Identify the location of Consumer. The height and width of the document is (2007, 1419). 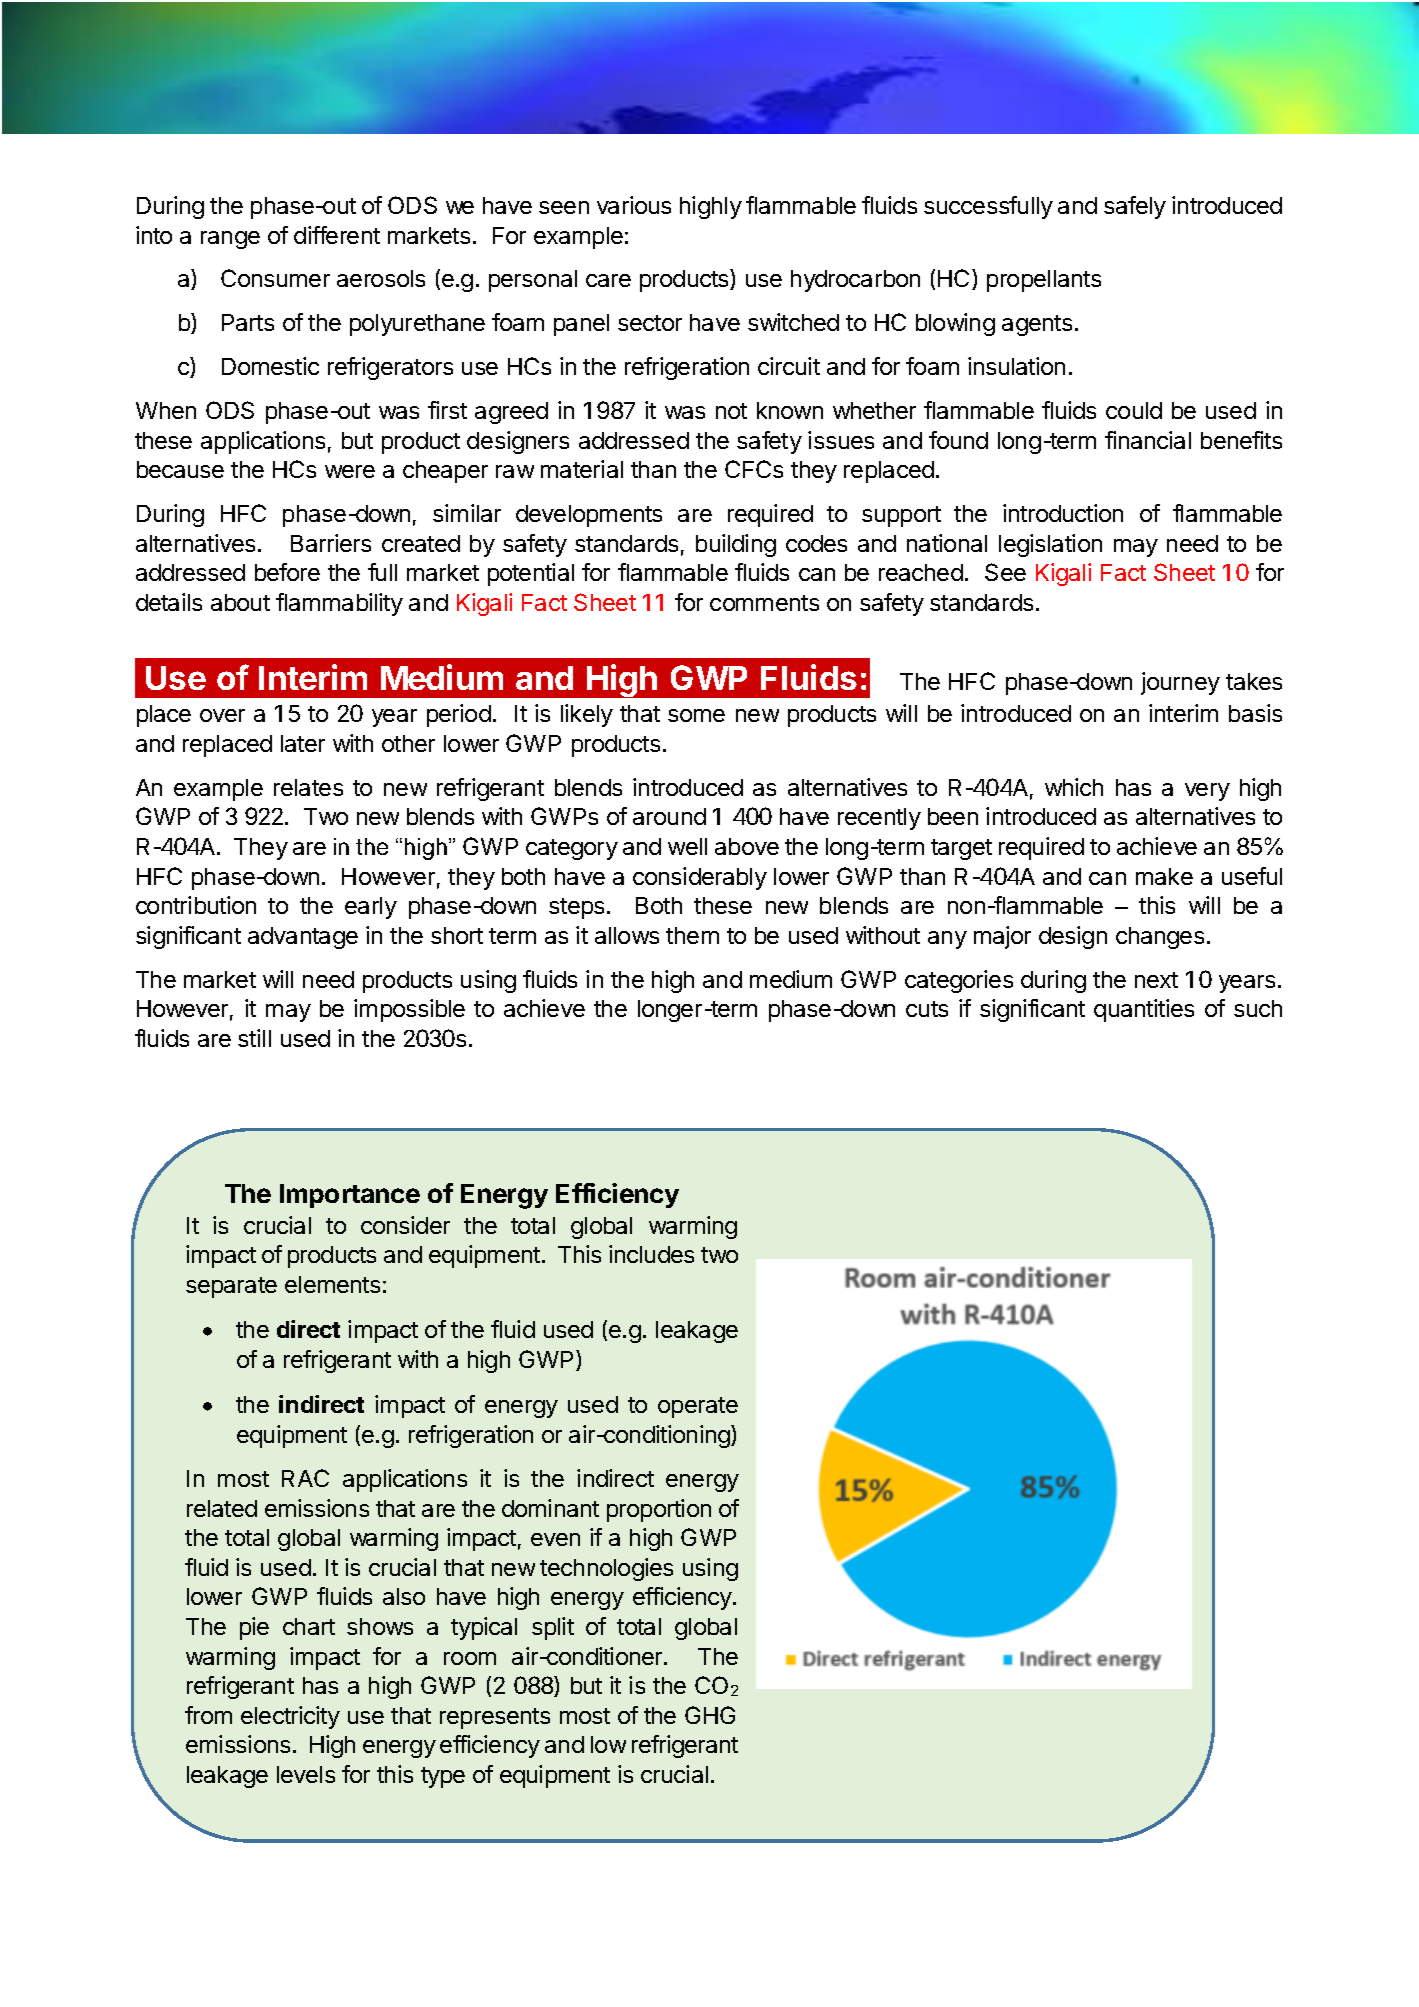
(275, 278).
